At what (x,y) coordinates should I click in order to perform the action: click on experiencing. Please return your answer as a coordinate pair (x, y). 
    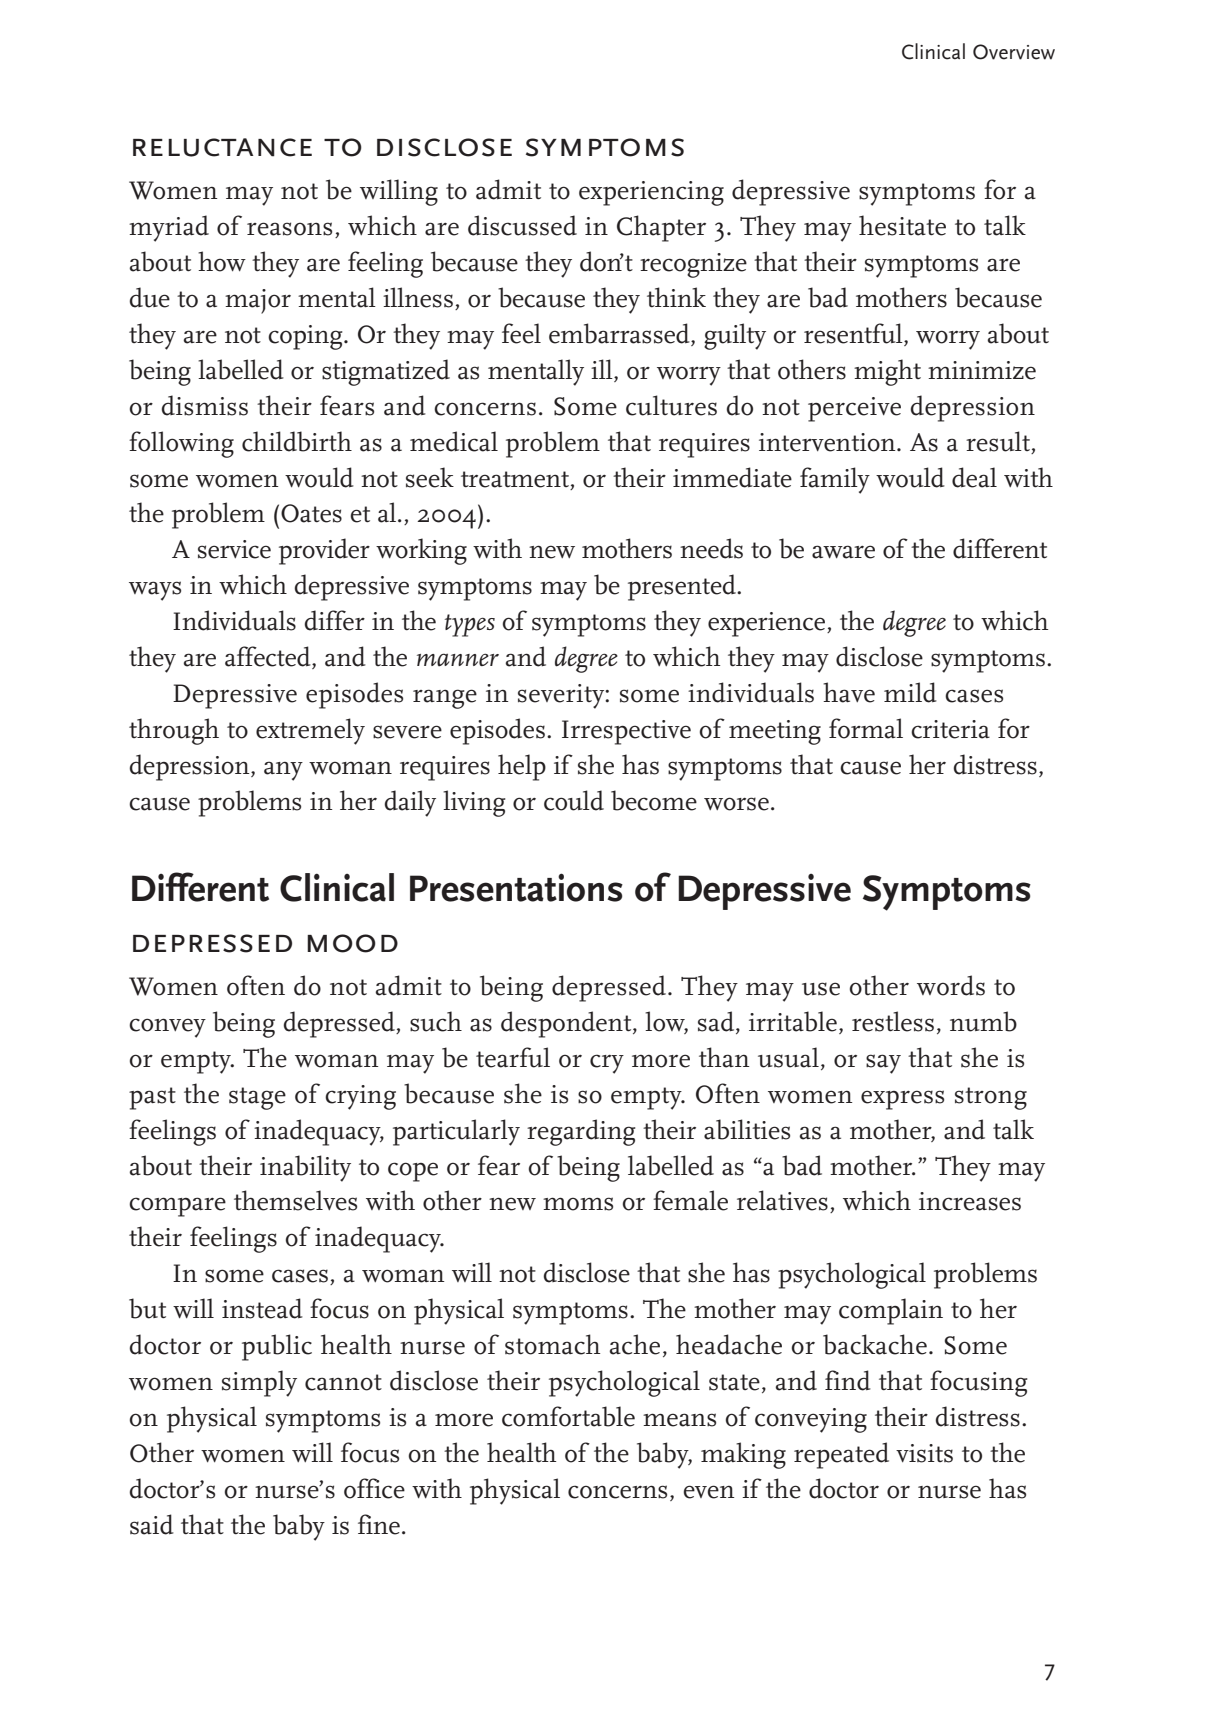
    Looking at the image, I should click on (651, 193).
